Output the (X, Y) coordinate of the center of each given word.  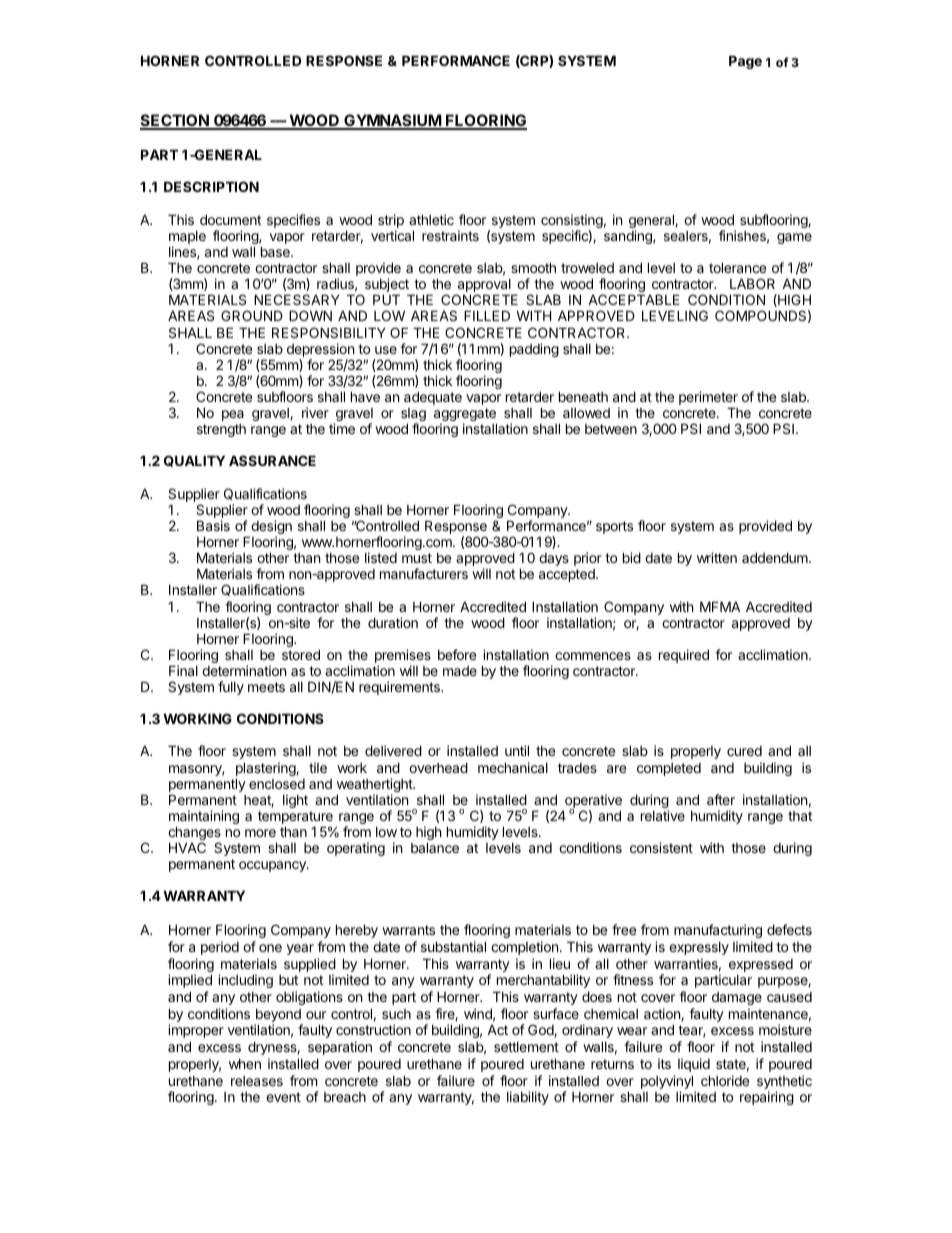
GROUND (252, 315)
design (271, 528)
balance (435, 847)
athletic (431, 219)
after (721, 799)
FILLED (487, 315)
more (260, 833)
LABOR (752, 283)
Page (745, 62)
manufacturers (424, 573)
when (245, 1064)
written (717, 557)
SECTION (175, 121)
